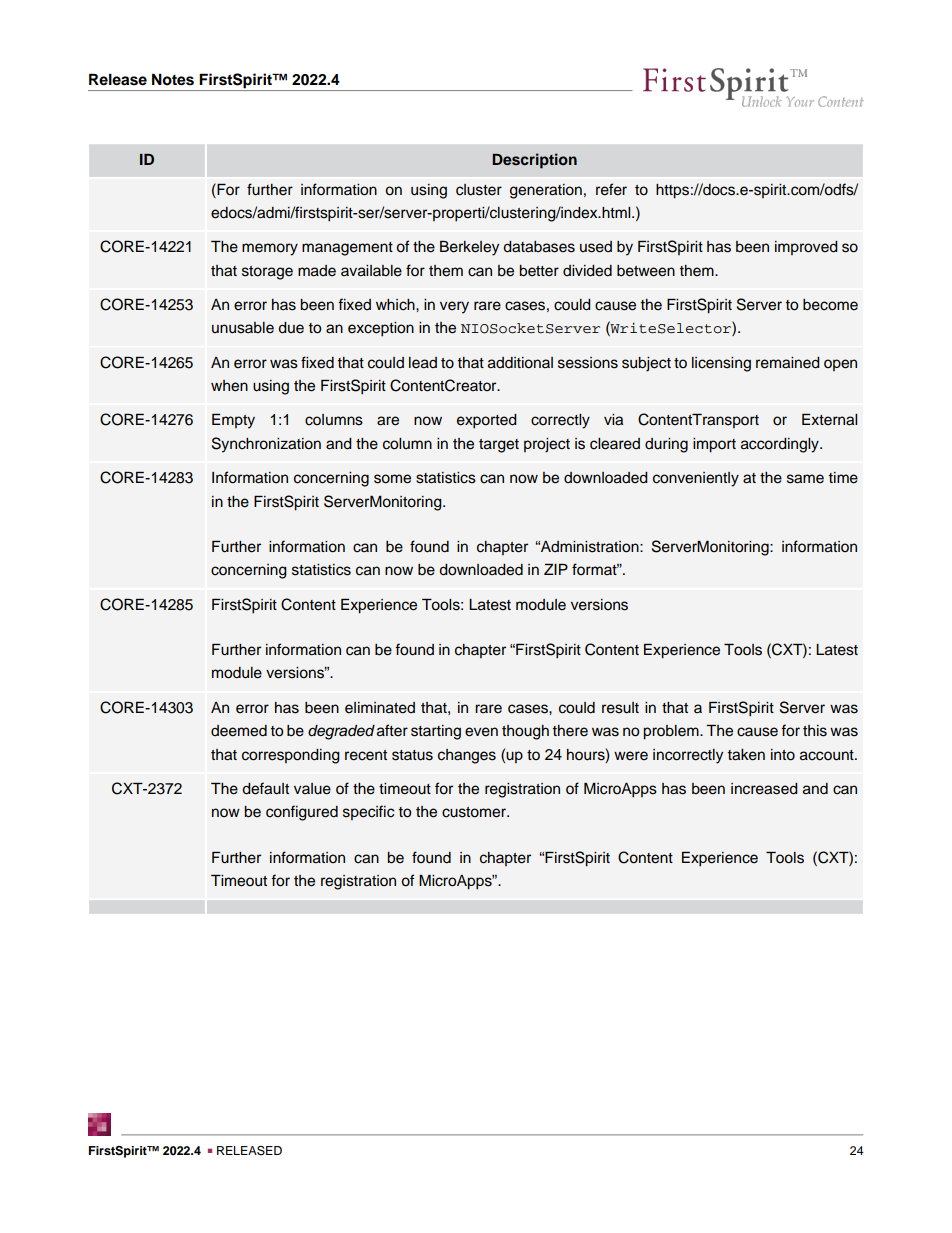 This document has width=952, height=1233. Describe the element at coordinates (520, 363) in the document. I see `additional` at that location.
